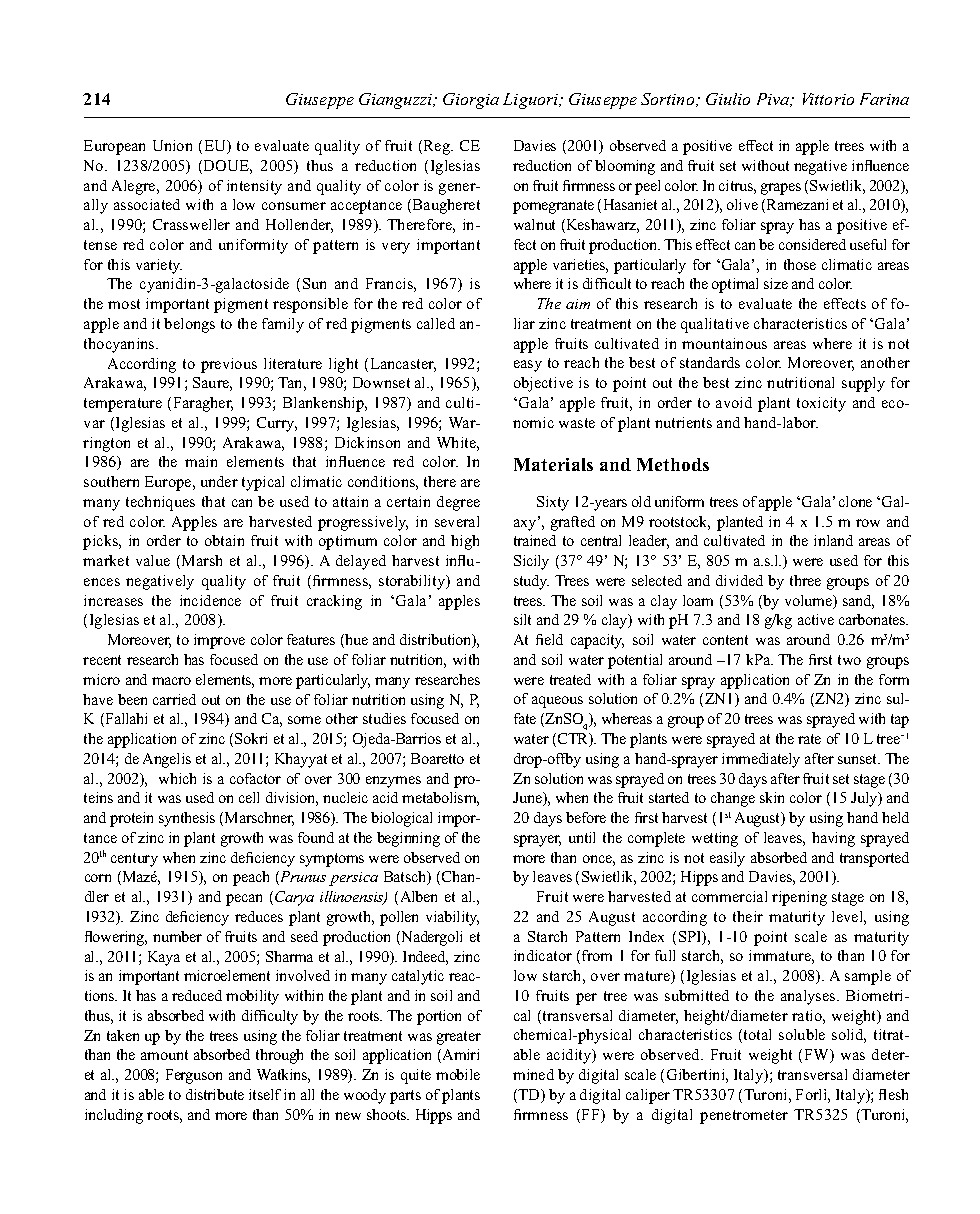  Describe the element at coordinates (438, 147) in the page. I see `Reg` at that location.
